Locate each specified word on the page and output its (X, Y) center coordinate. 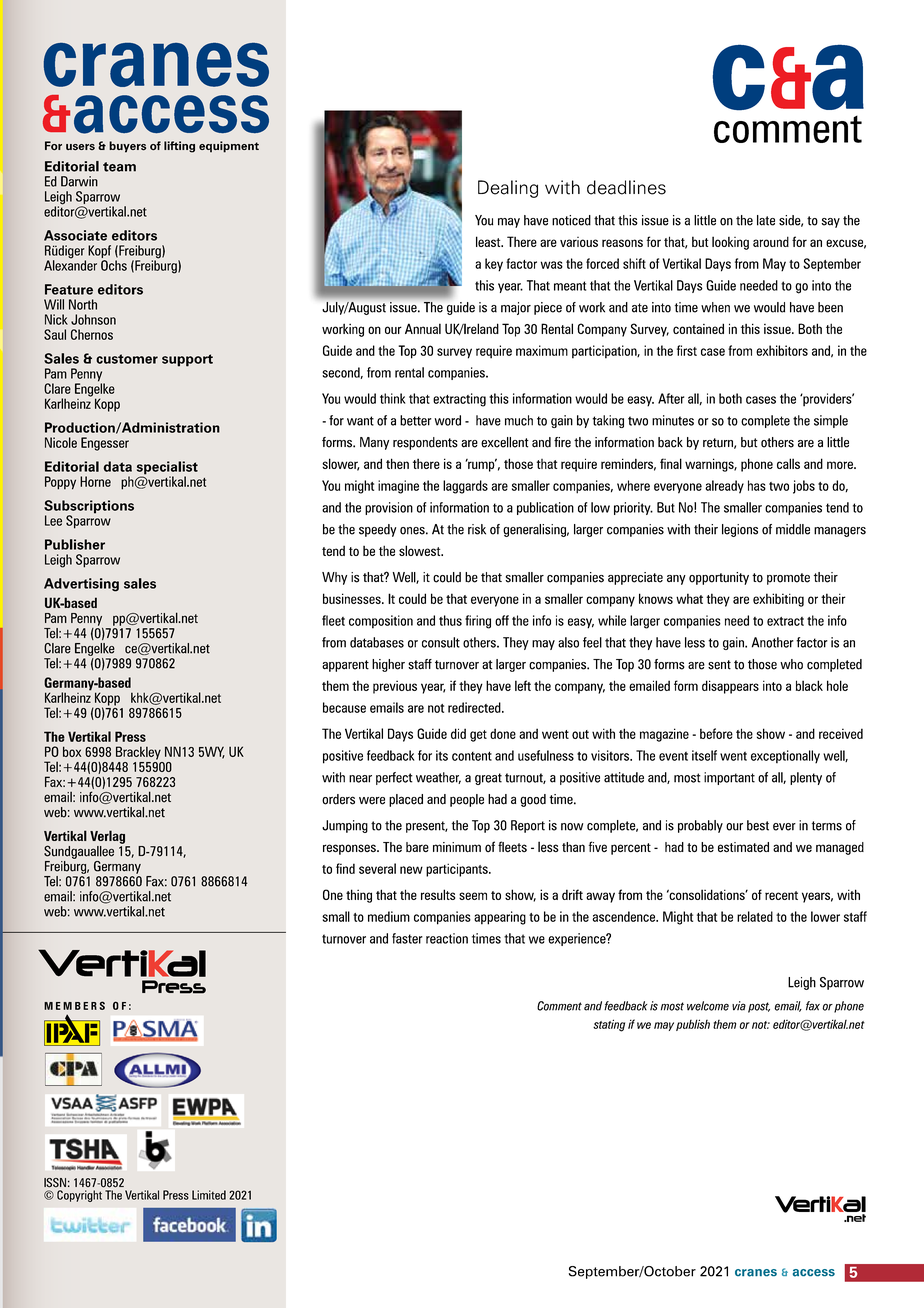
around (771, 241)
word (447, 420)
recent (781, 895)
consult (441, 642)
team (119, 167)
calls (788, 463)
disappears (730, 687)
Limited (209, 1195)
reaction (447, 938)
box (72, 751)
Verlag (107, 837)
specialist (167, 469)
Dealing (508, 189)
